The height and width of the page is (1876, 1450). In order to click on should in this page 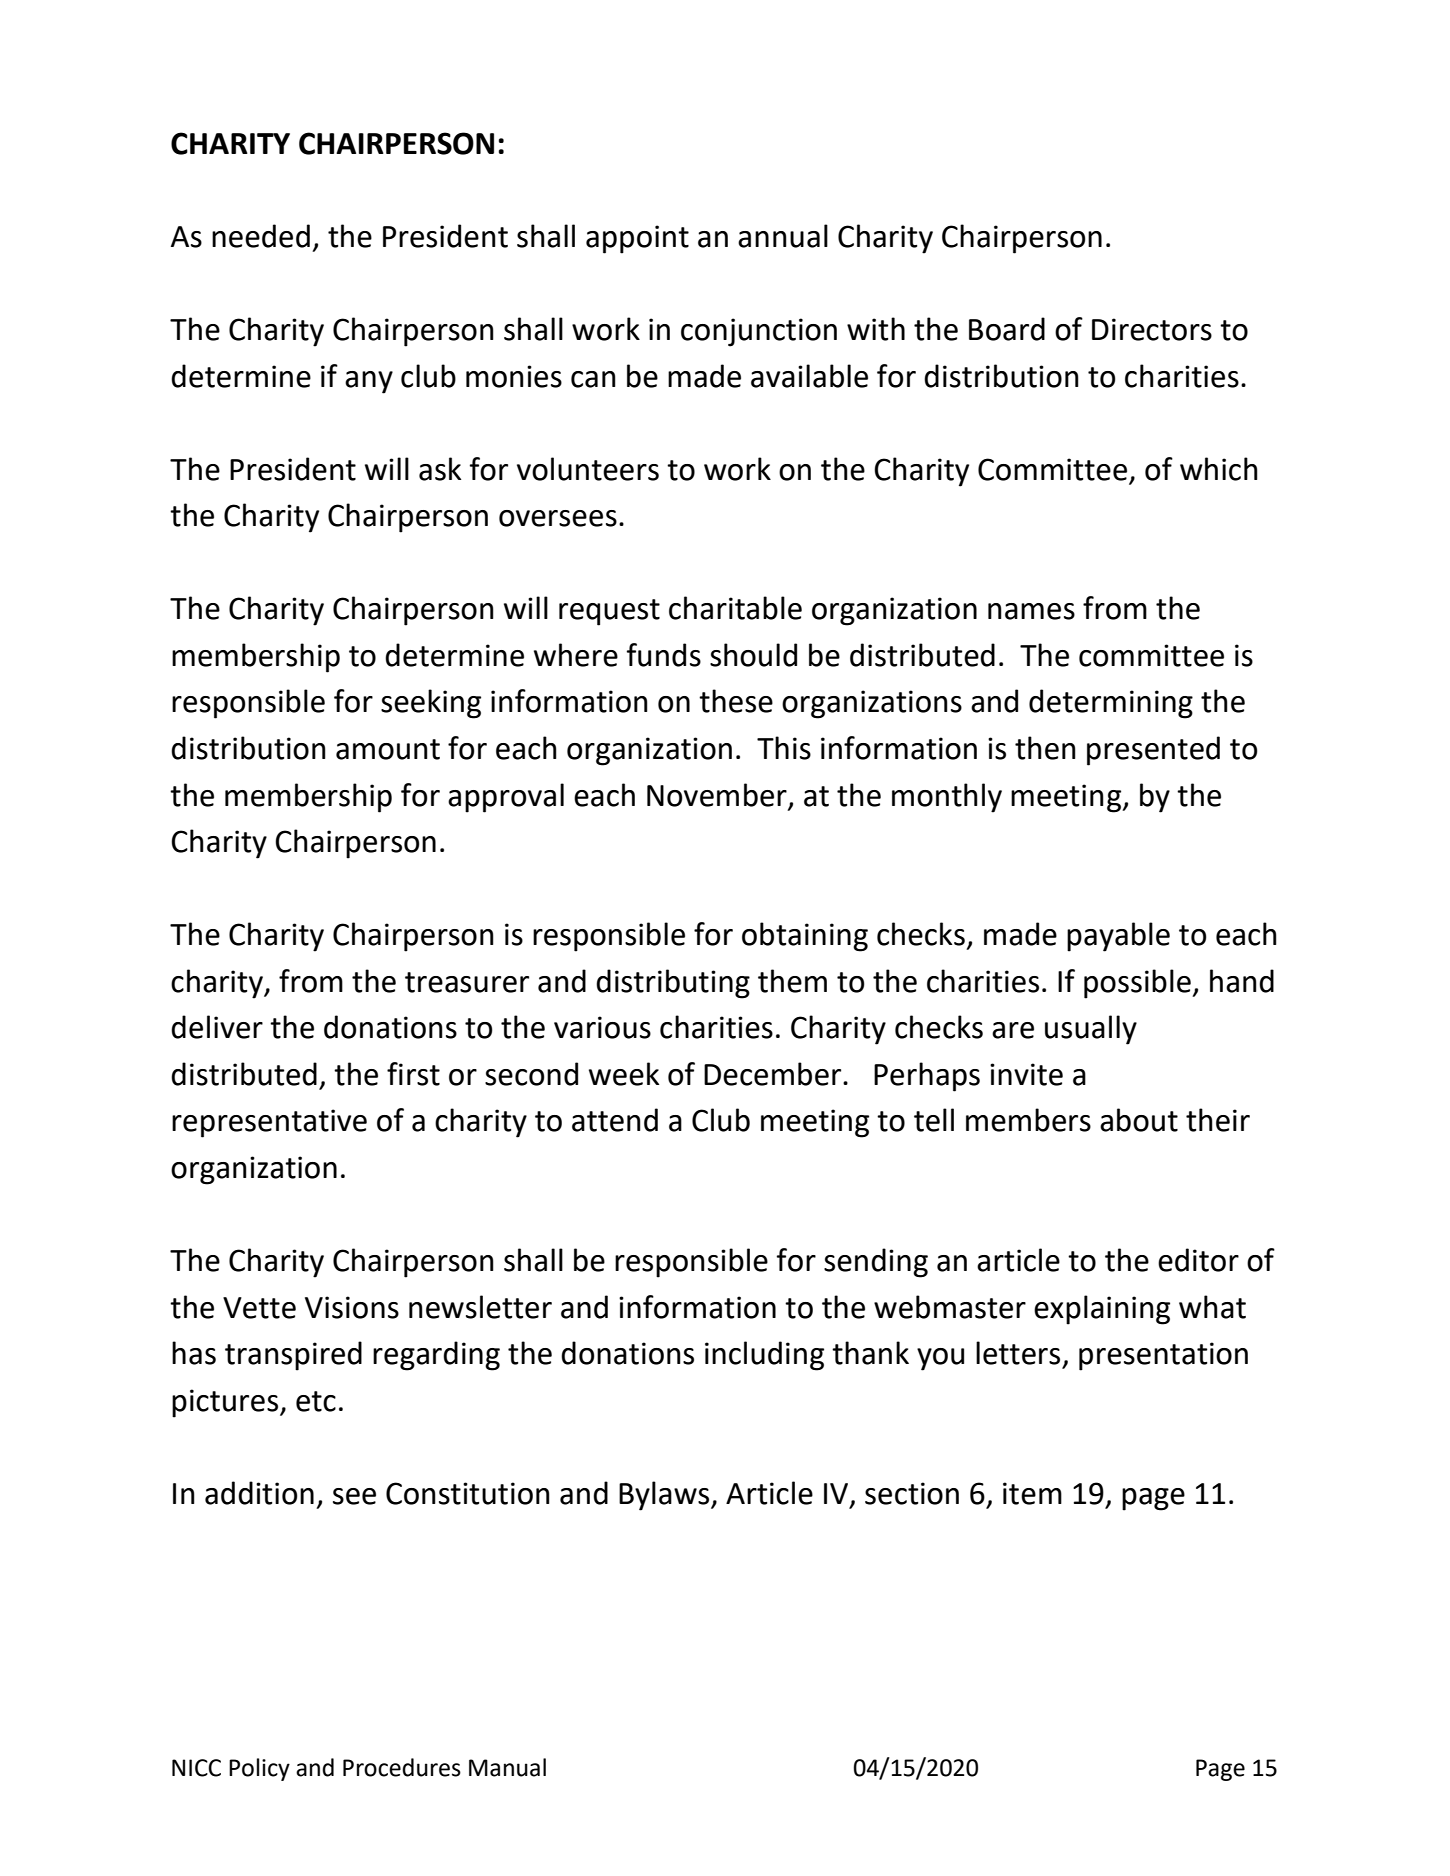, I will do `click(753, 655)`.
